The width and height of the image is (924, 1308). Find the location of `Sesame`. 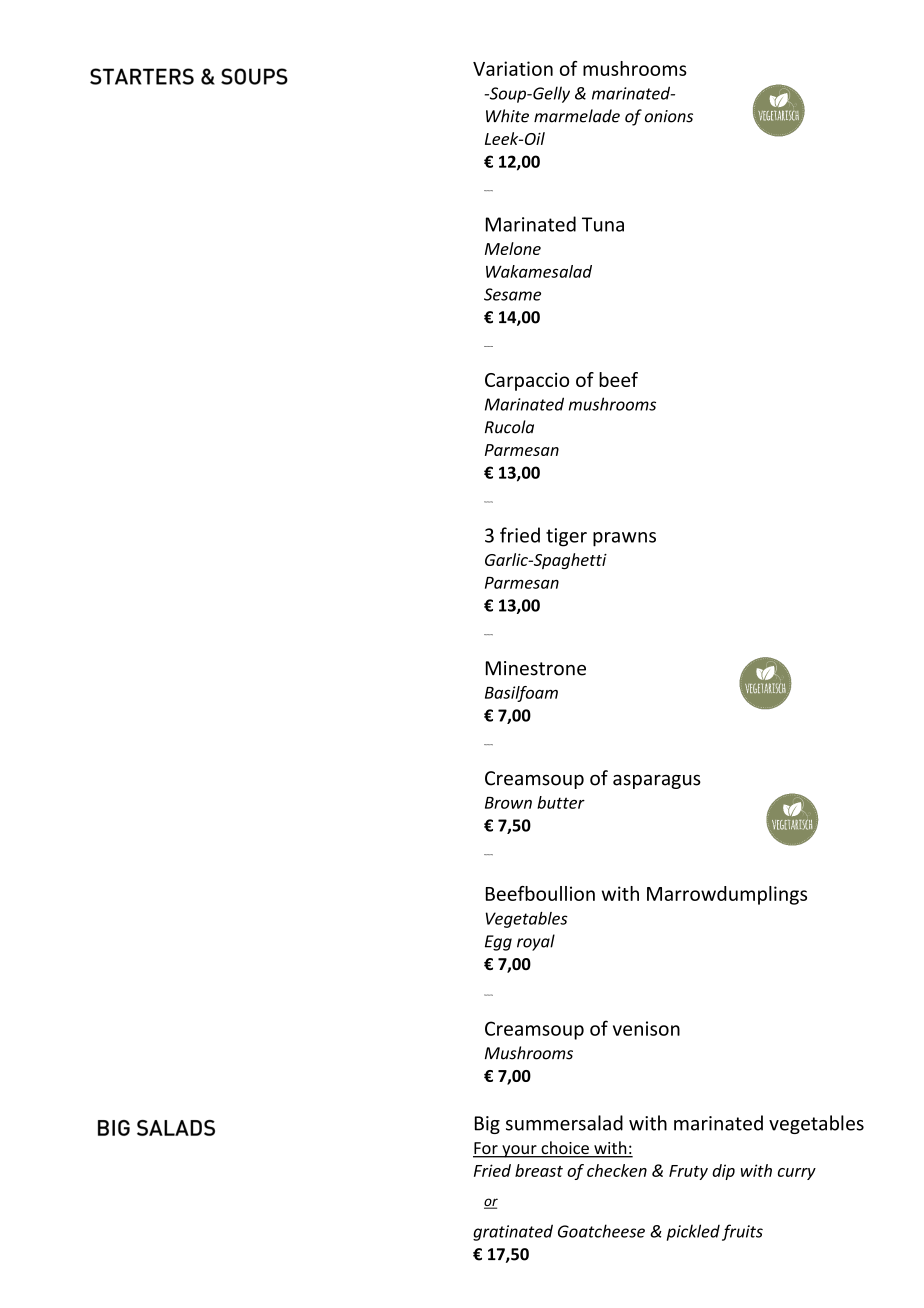

Sesame is located at coordinates (512, 294).
